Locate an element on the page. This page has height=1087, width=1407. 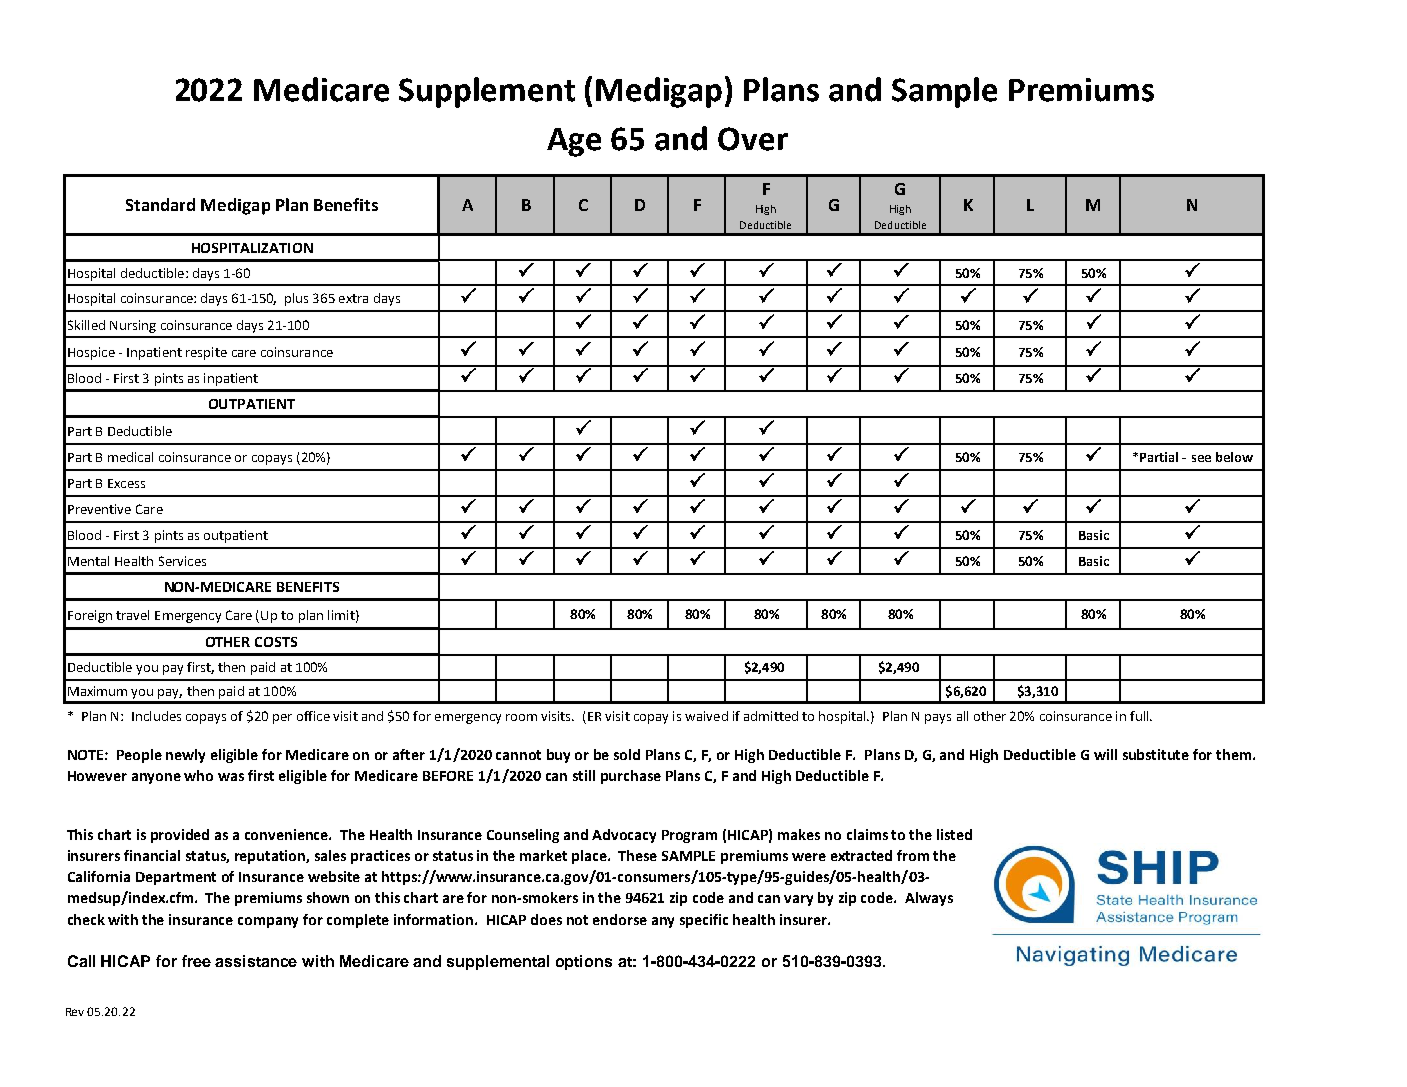
company is located at coordinates (268, 922).
